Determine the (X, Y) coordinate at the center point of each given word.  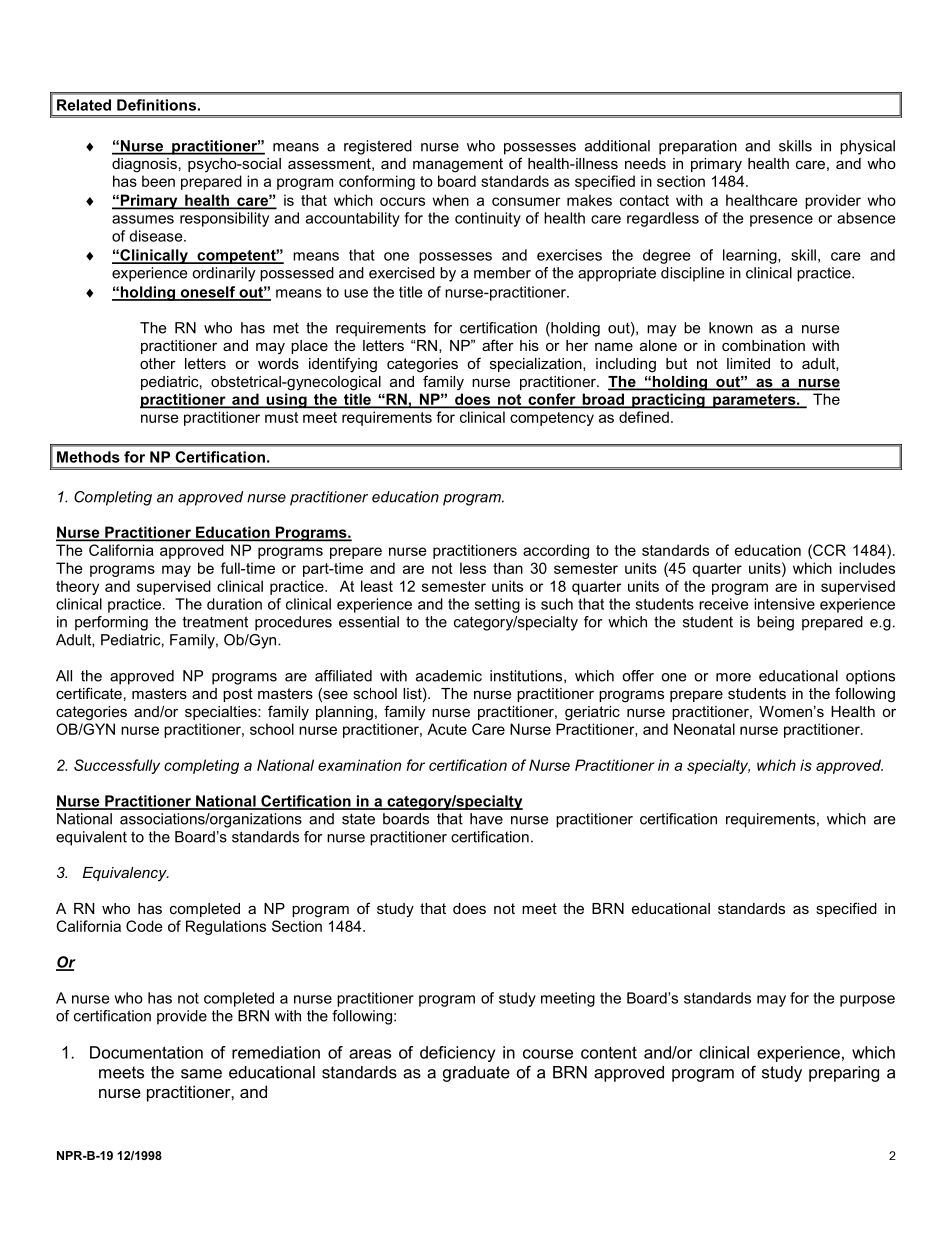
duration (234, 604)
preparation (698, 147)
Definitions (156, 105)
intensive (784, 604)
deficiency (457, 1054)
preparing (844, 1074)
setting (497, 605)
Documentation (146, 1052)
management (458, 165)
